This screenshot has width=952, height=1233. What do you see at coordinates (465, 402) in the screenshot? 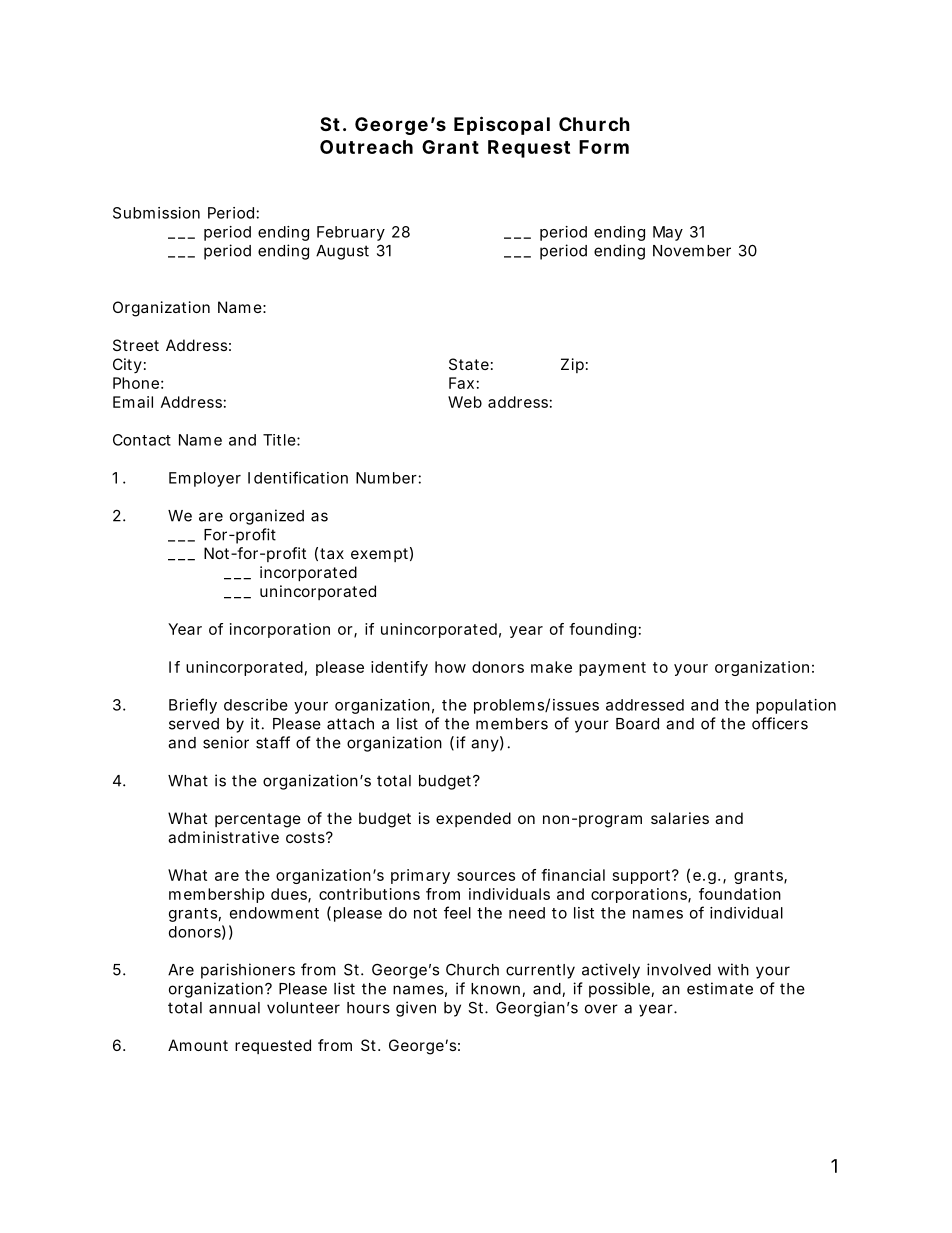
I see `Web` at bounding box center [465, 402].
